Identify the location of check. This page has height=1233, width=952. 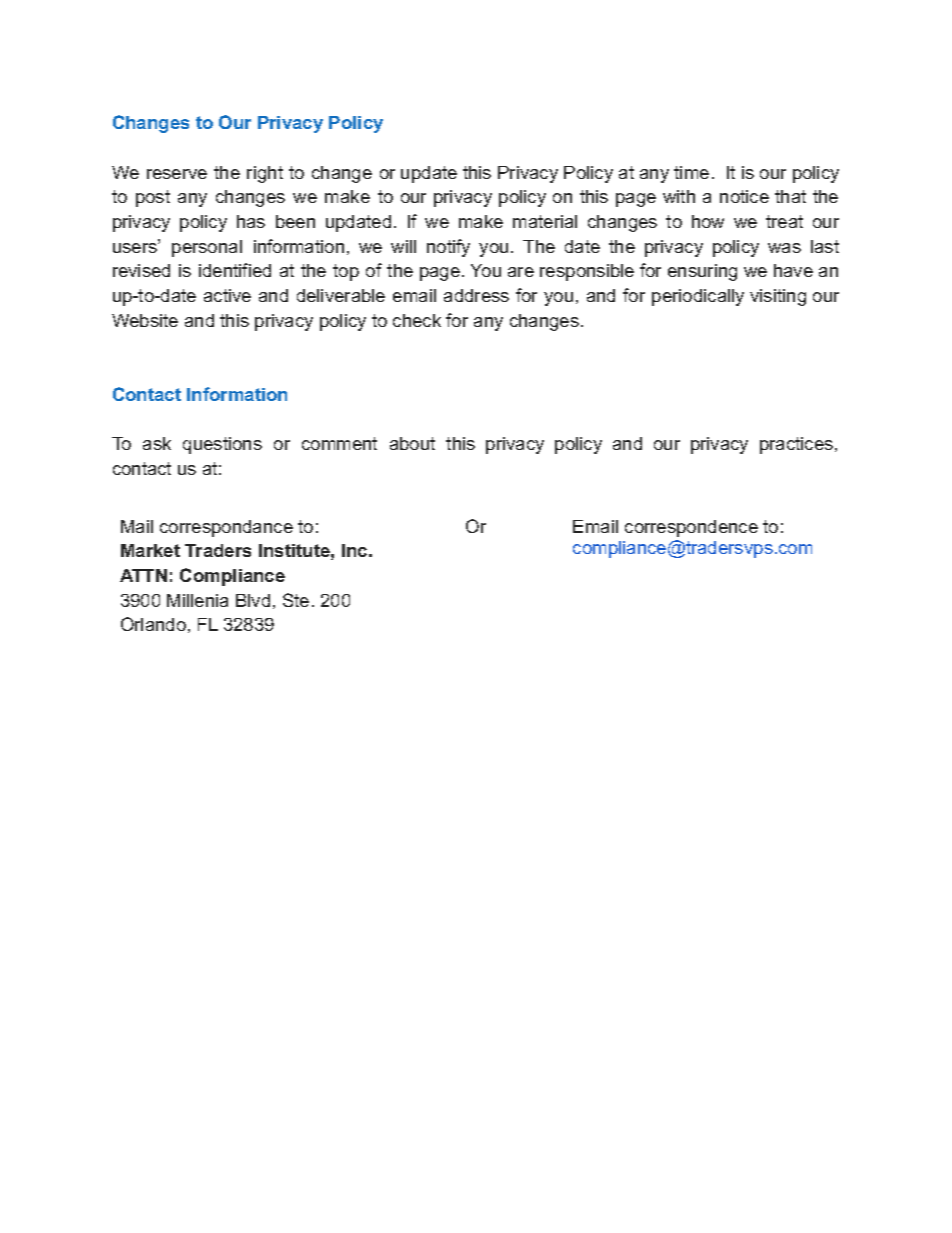
(417, 320).
